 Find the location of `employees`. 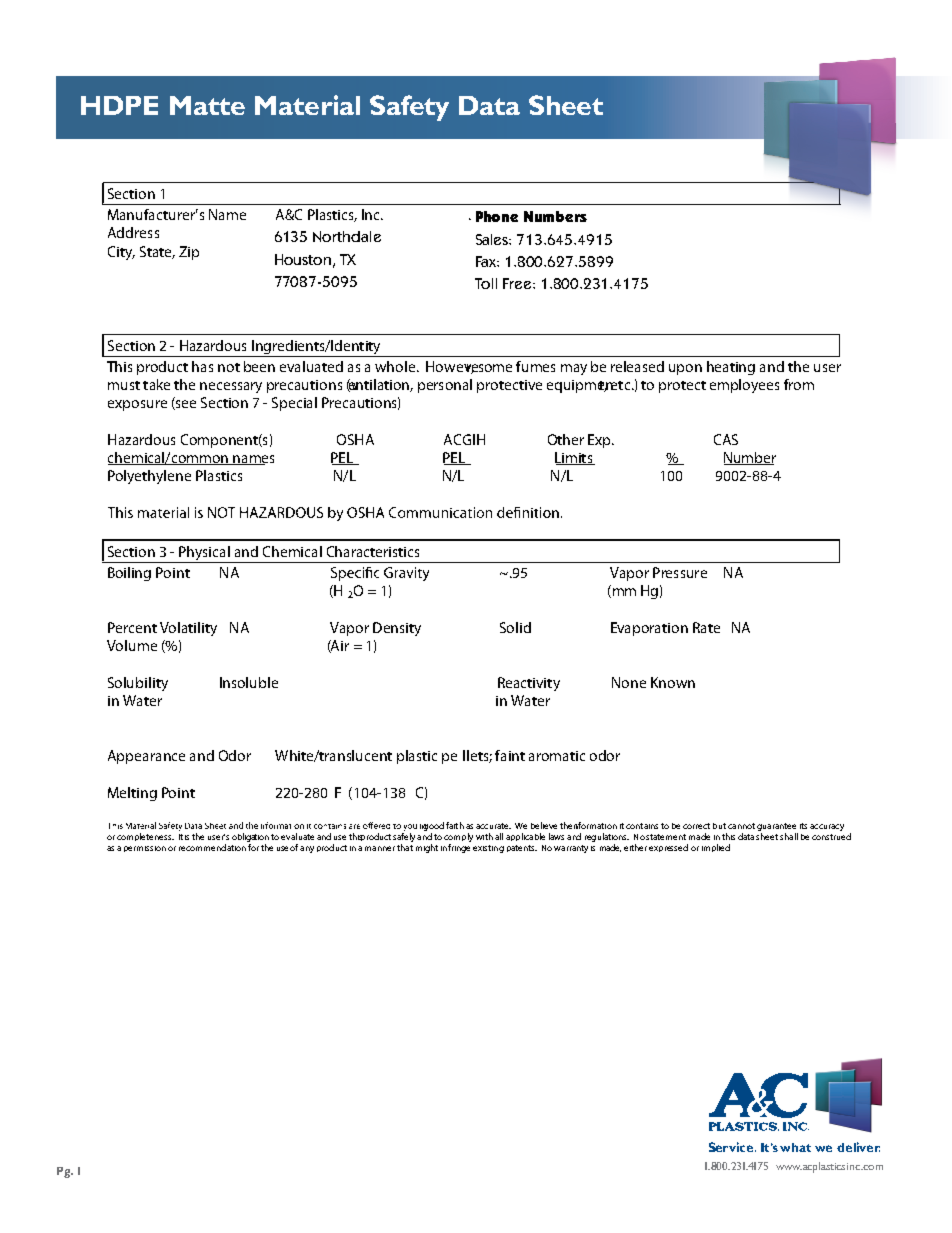

employees is located at coordinates (744, 386).
